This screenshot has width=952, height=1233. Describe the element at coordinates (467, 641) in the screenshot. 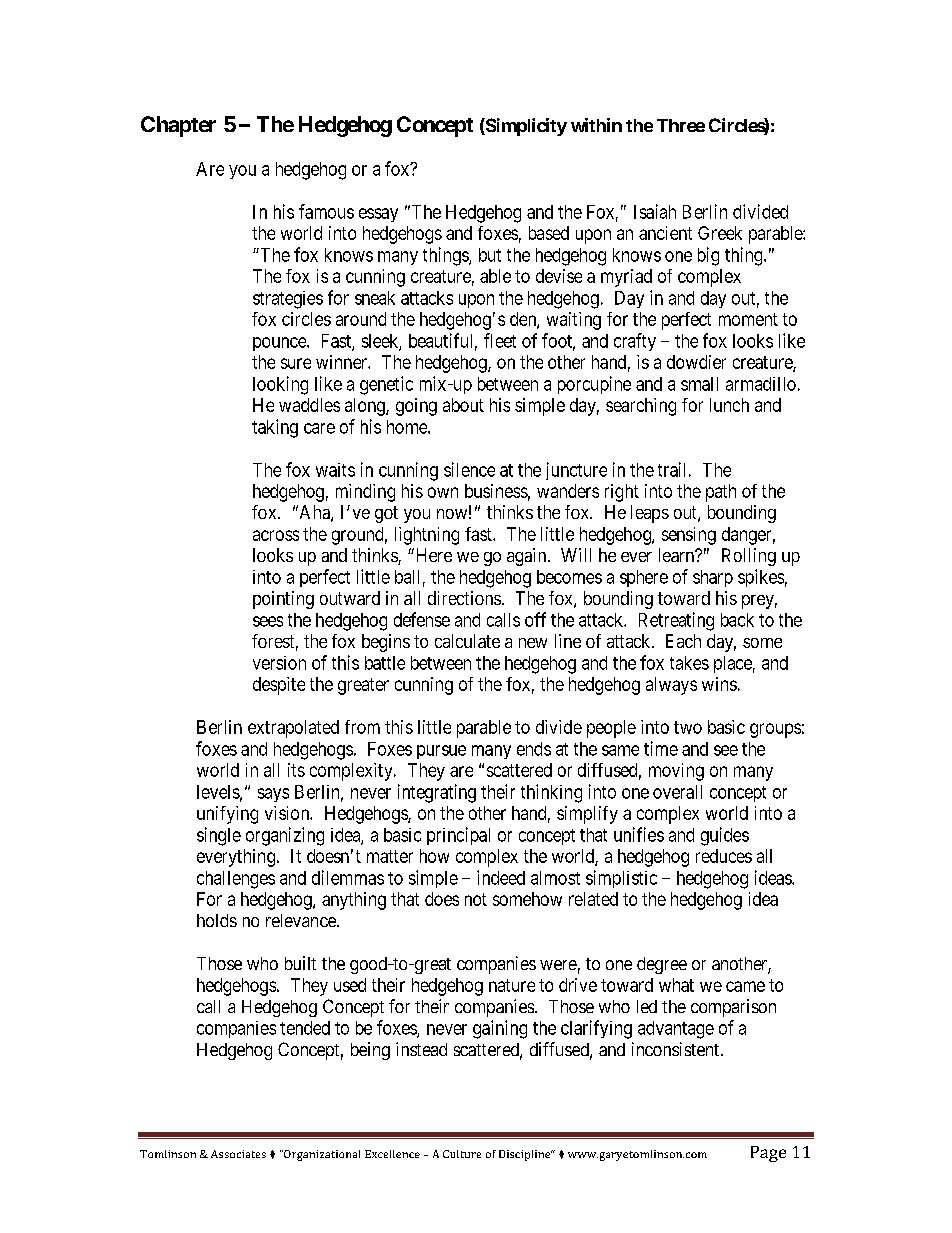

I see `calculate` at that location.
